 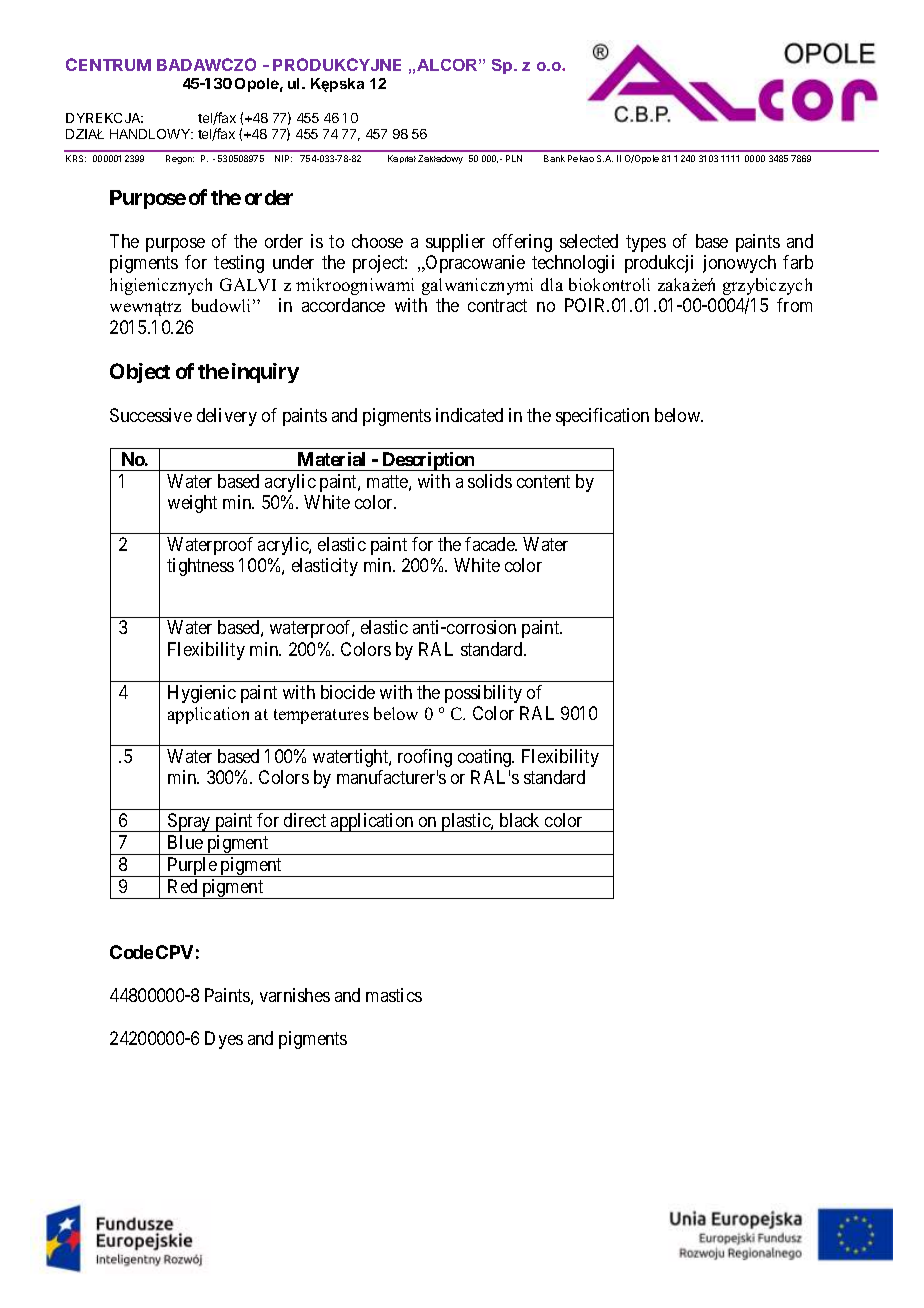 What do you see at coordinates (554, 158) in the page?
I see `Bank` at bounding box center [554, 158].
